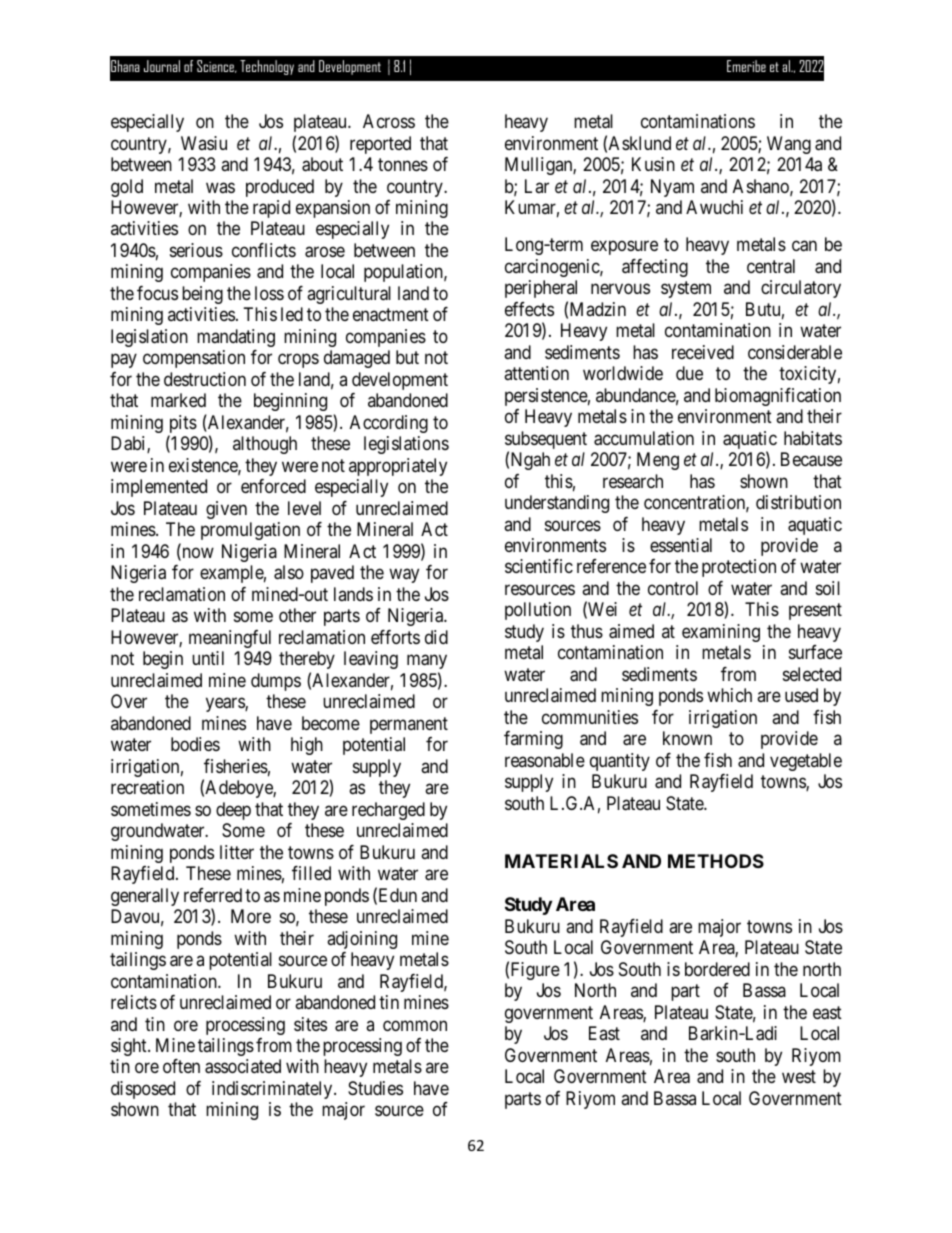  I want to click on effects, so click(529, 309).
